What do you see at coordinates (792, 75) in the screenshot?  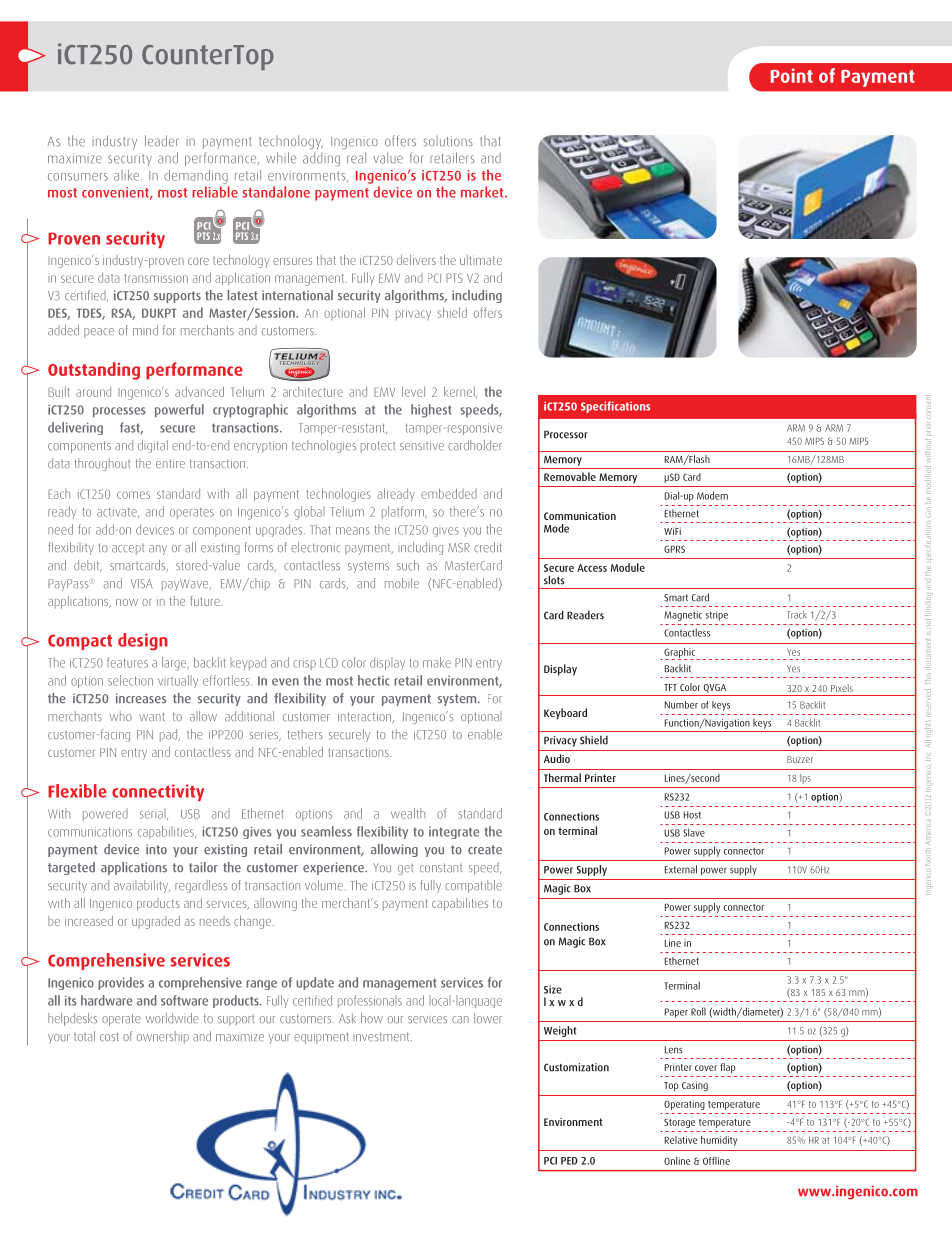 I see `Point` at bounding box center [792, 75].
